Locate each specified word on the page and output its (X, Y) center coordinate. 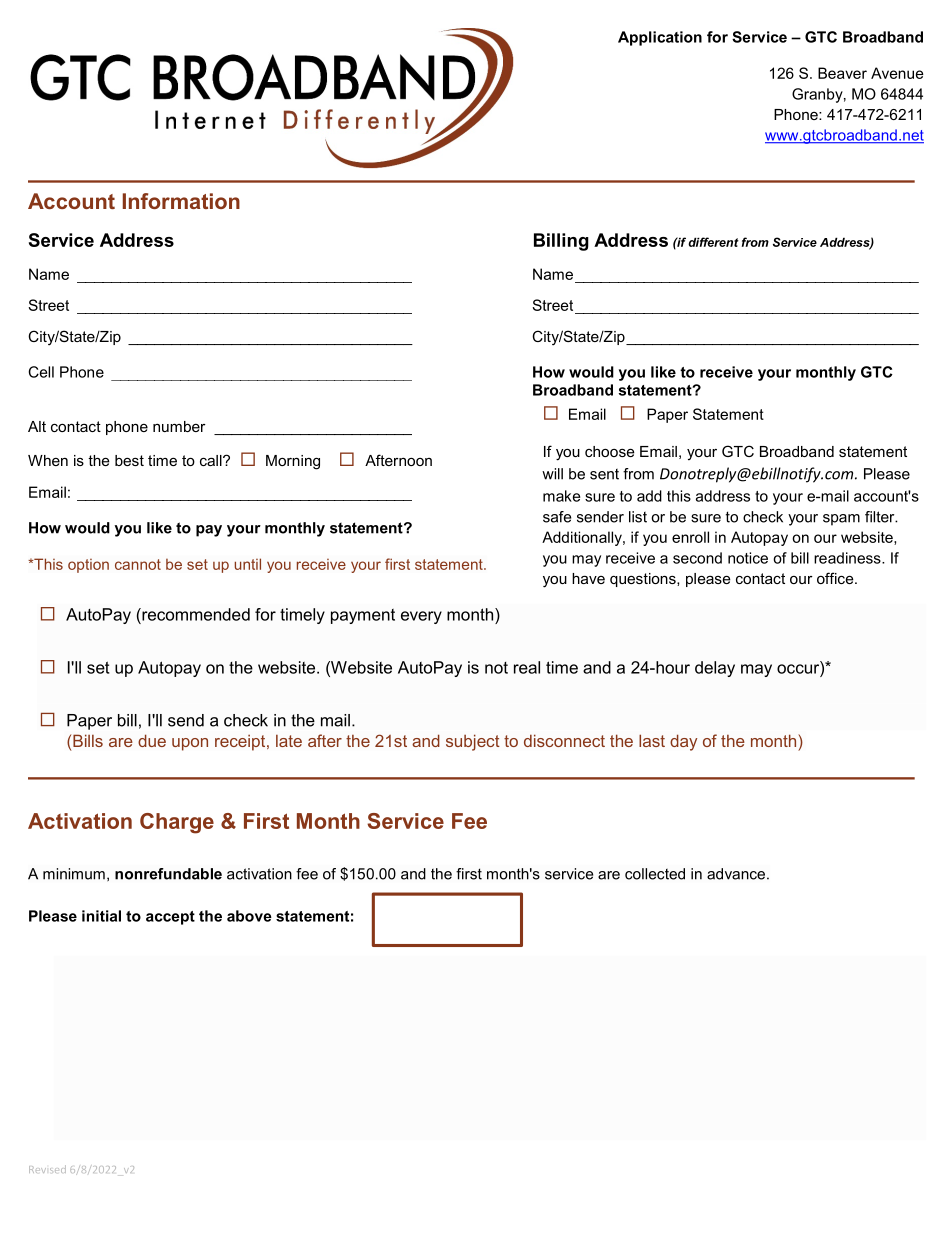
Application (660, 38)
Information (181, 201)
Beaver (842, 73)
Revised (47, 1169)
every (421, 617)
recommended (195, 614)
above (249, 916)
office (836, 578)
